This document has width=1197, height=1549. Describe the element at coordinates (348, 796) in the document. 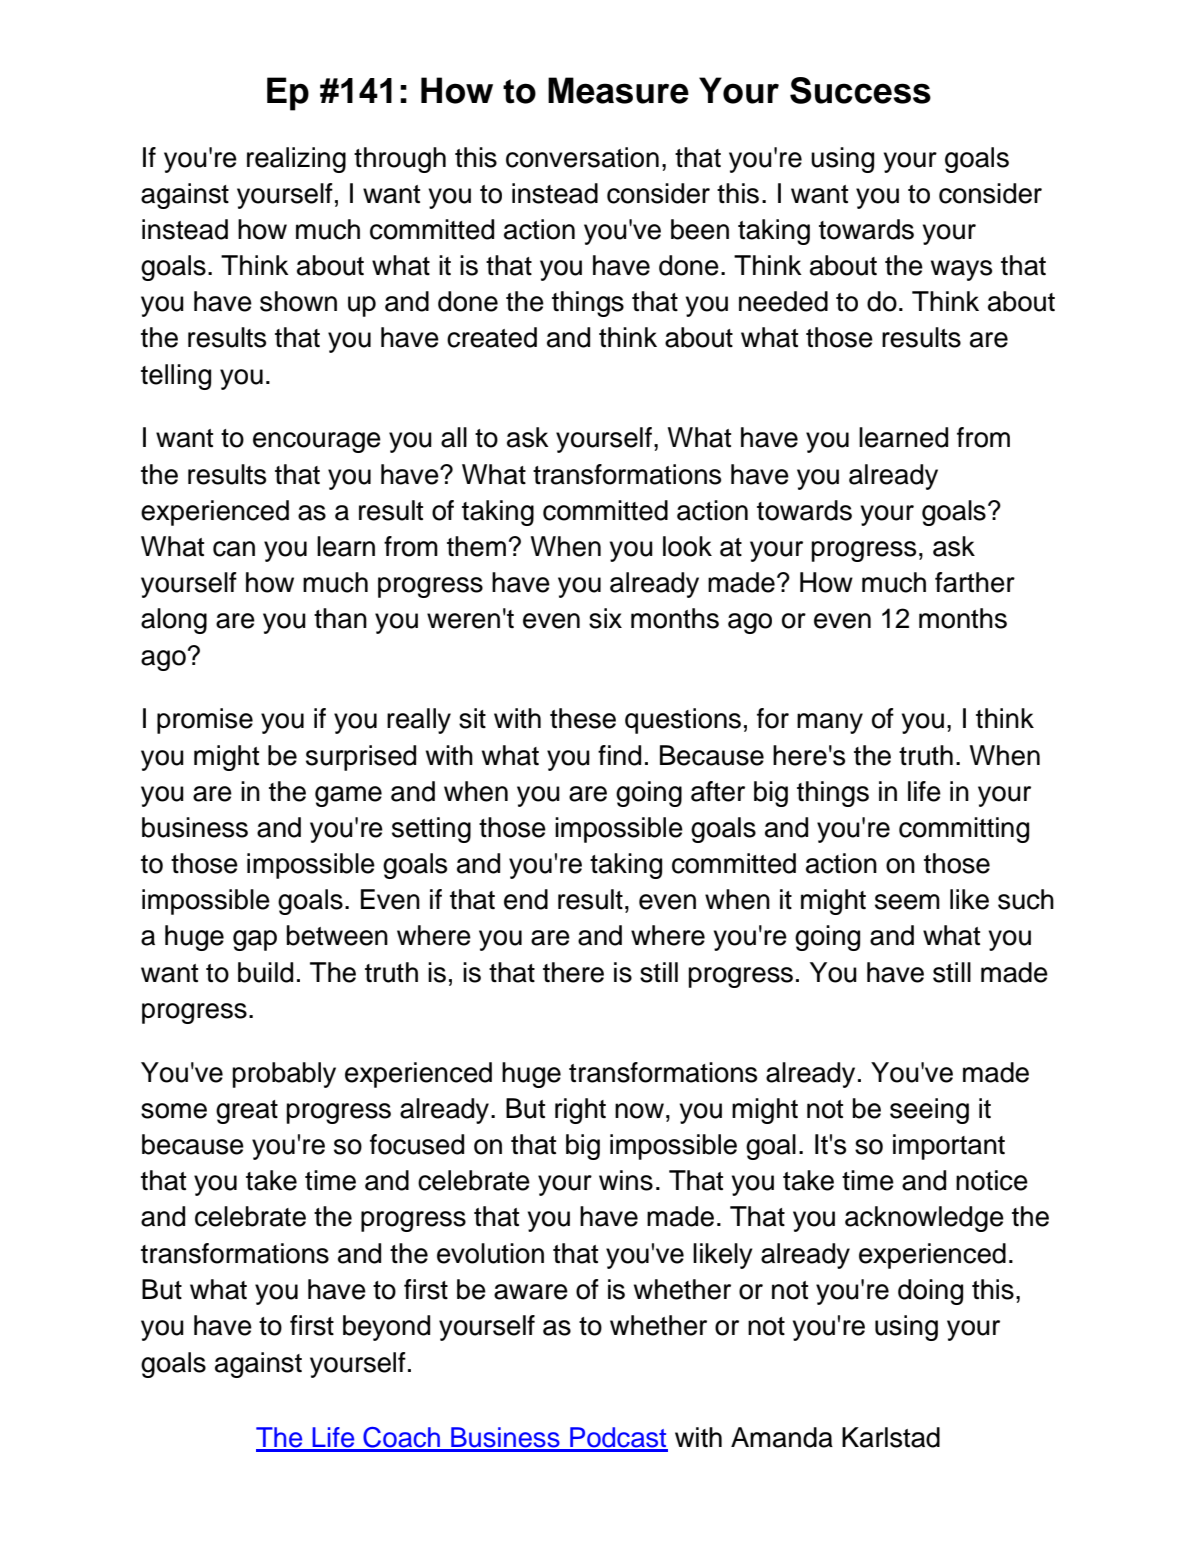

I see `game` at that location.
